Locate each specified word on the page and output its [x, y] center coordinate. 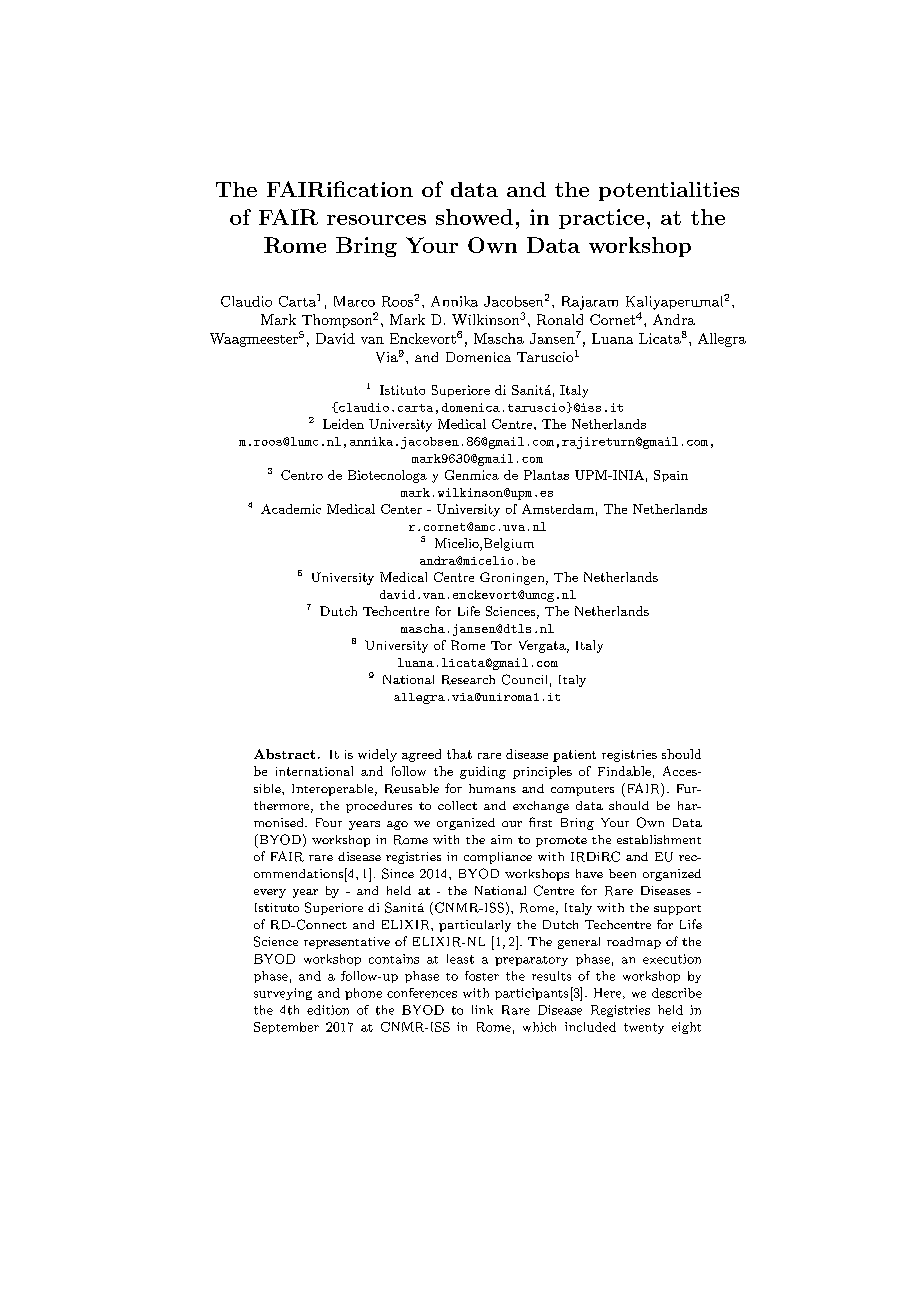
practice [601, 219]
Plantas [546, 475]
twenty [644, 1028]
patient [574, 756]
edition [328, 1010]
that [459, 754]
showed [474, 217]
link [482, 1010]
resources [376, 220]
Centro [302, 475]
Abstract [284, 754]
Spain [671, 476]
